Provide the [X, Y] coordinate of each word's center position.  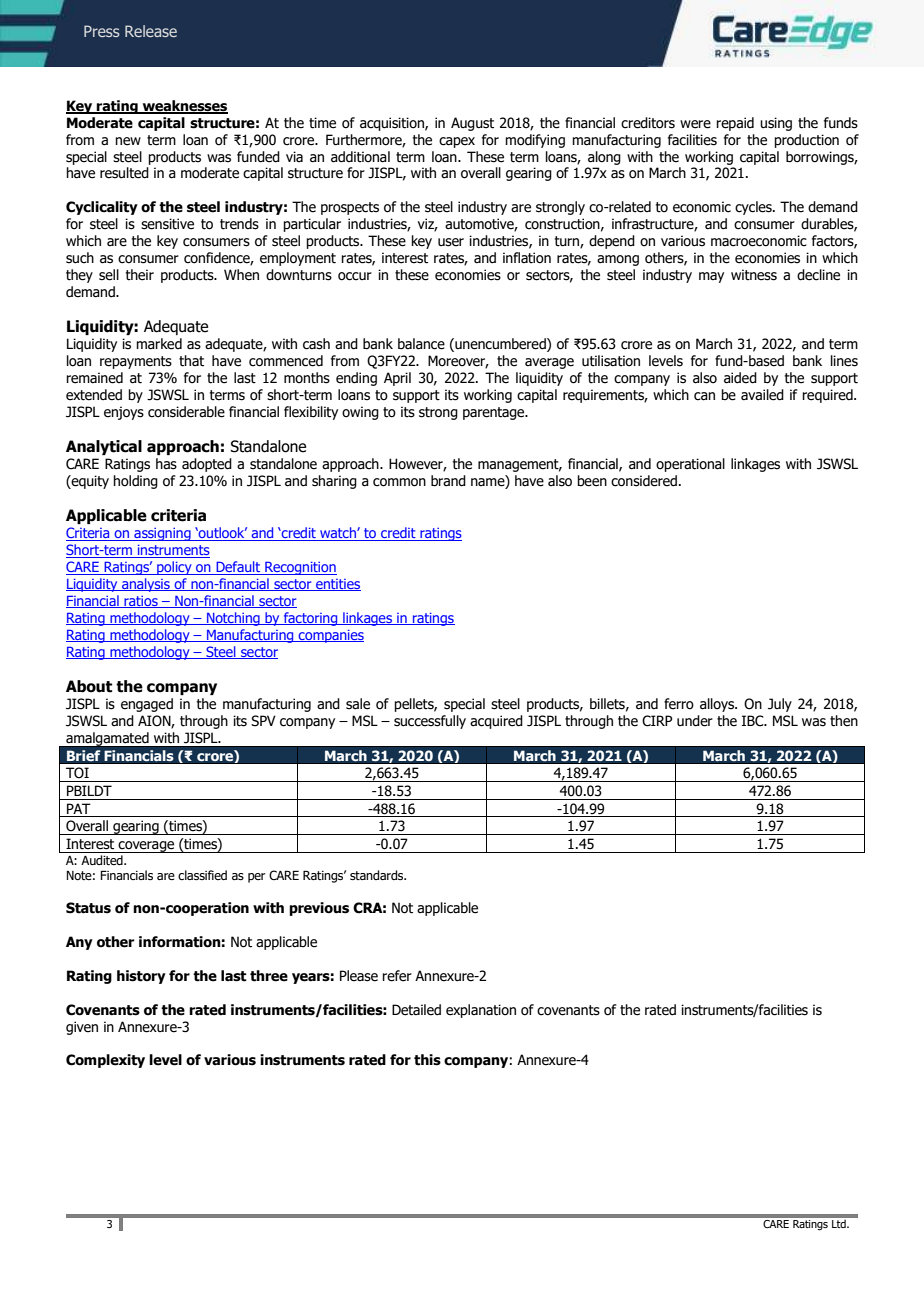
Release [151, 31]
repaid [735, 124]
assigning [162, 534]
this [427, 1060]
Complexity [105, 1061]
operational [690, 465]
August [472, 124]
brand [448, 481]
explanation [481, 1011]
